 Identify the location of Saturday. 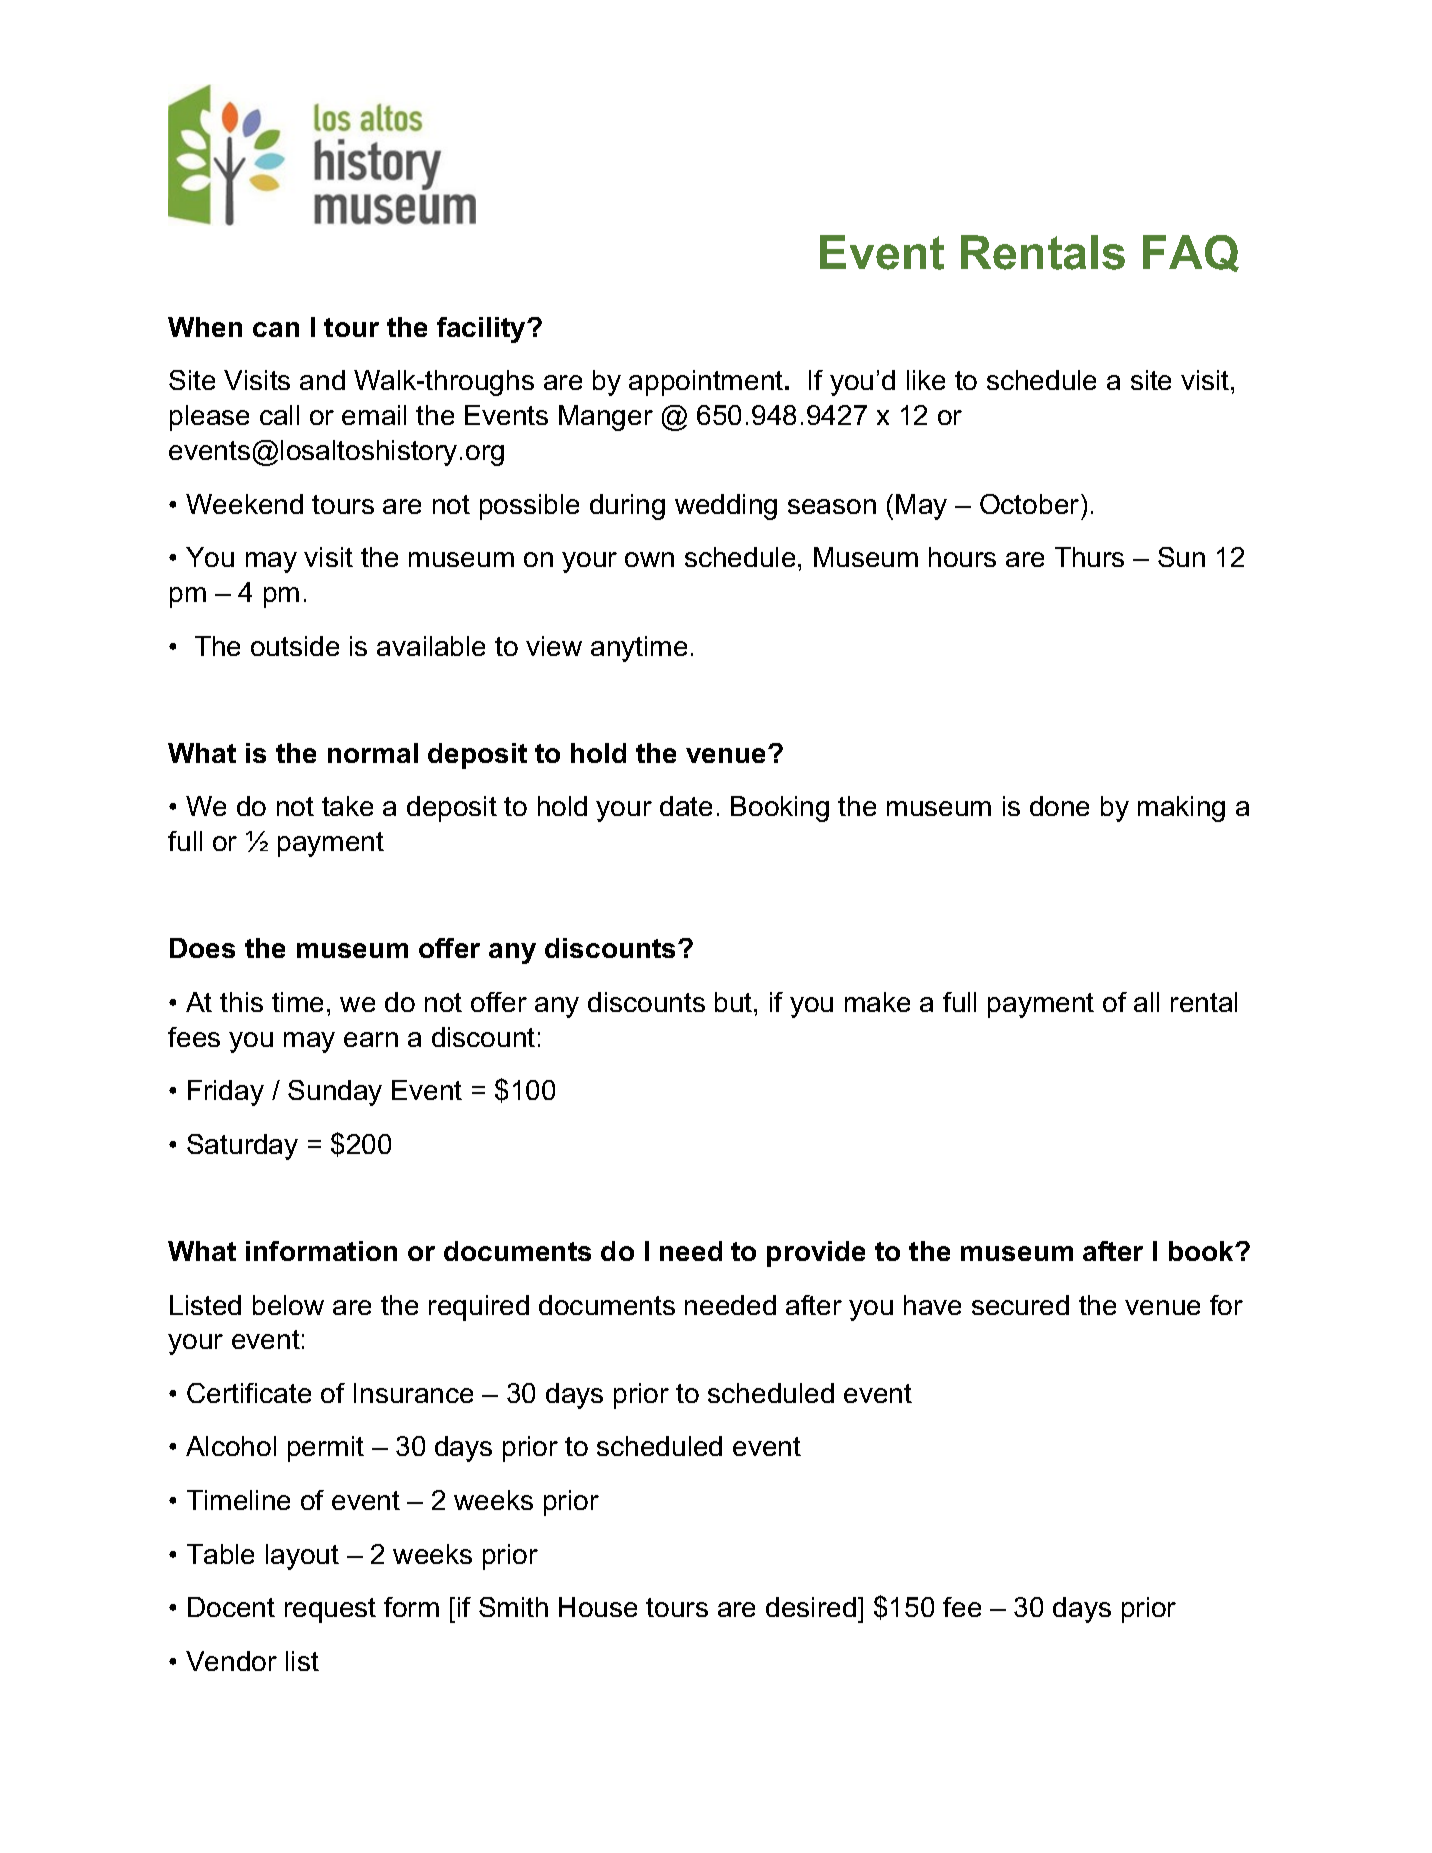
(242, 1147).
